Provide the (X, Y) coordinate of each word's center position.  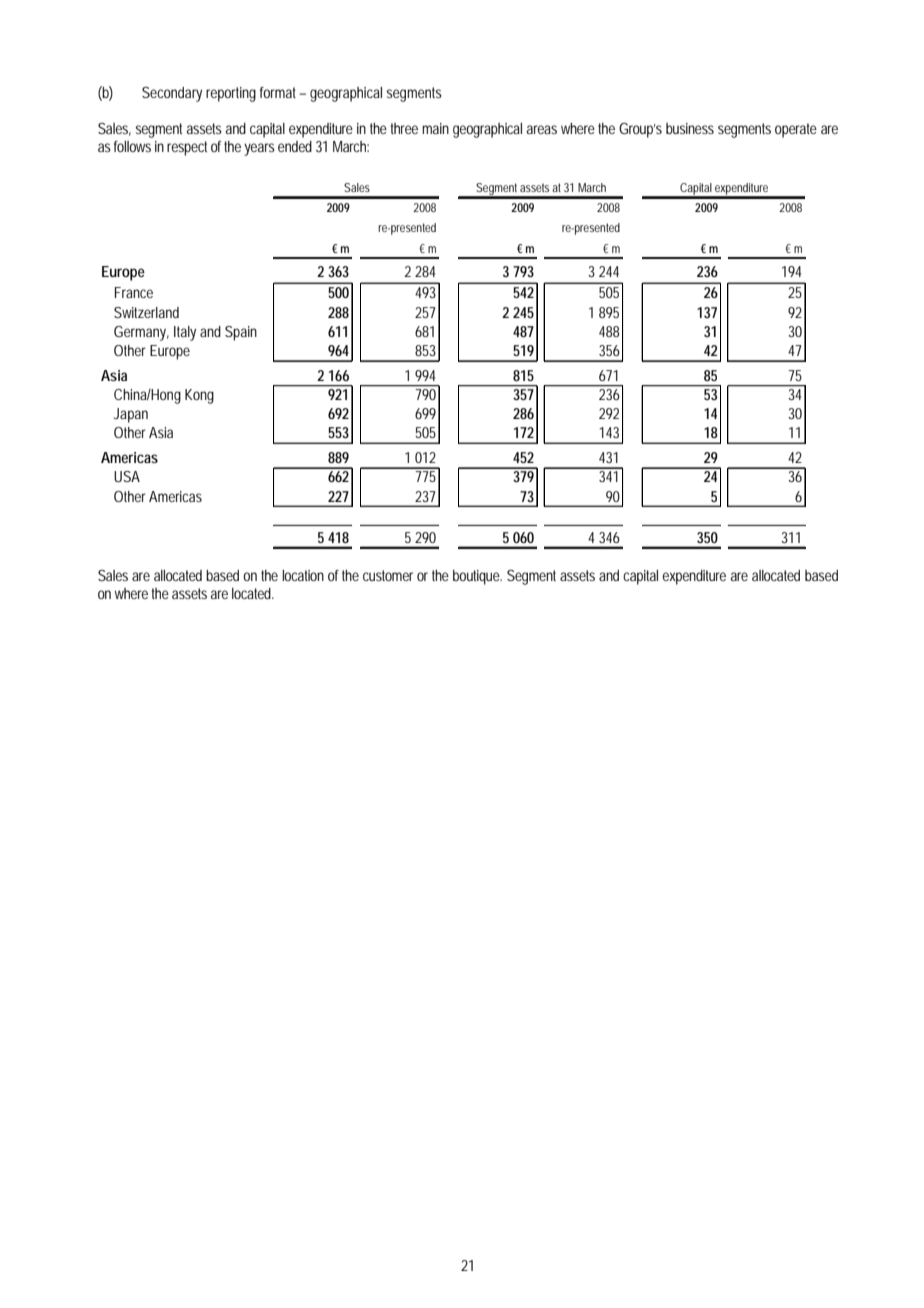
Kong (199, 396)
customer (388, 575)
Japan (131, 415)
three (404, 128)
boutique (477, 577)
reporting (231, 94)
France (134, 292)
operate (796, 130)
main (435, 128)
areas (542, 129)
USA (127, 476)
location (303, 575)
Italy (185, 333)
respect (187, 148)
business (690, 128)
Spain (241, 333)
